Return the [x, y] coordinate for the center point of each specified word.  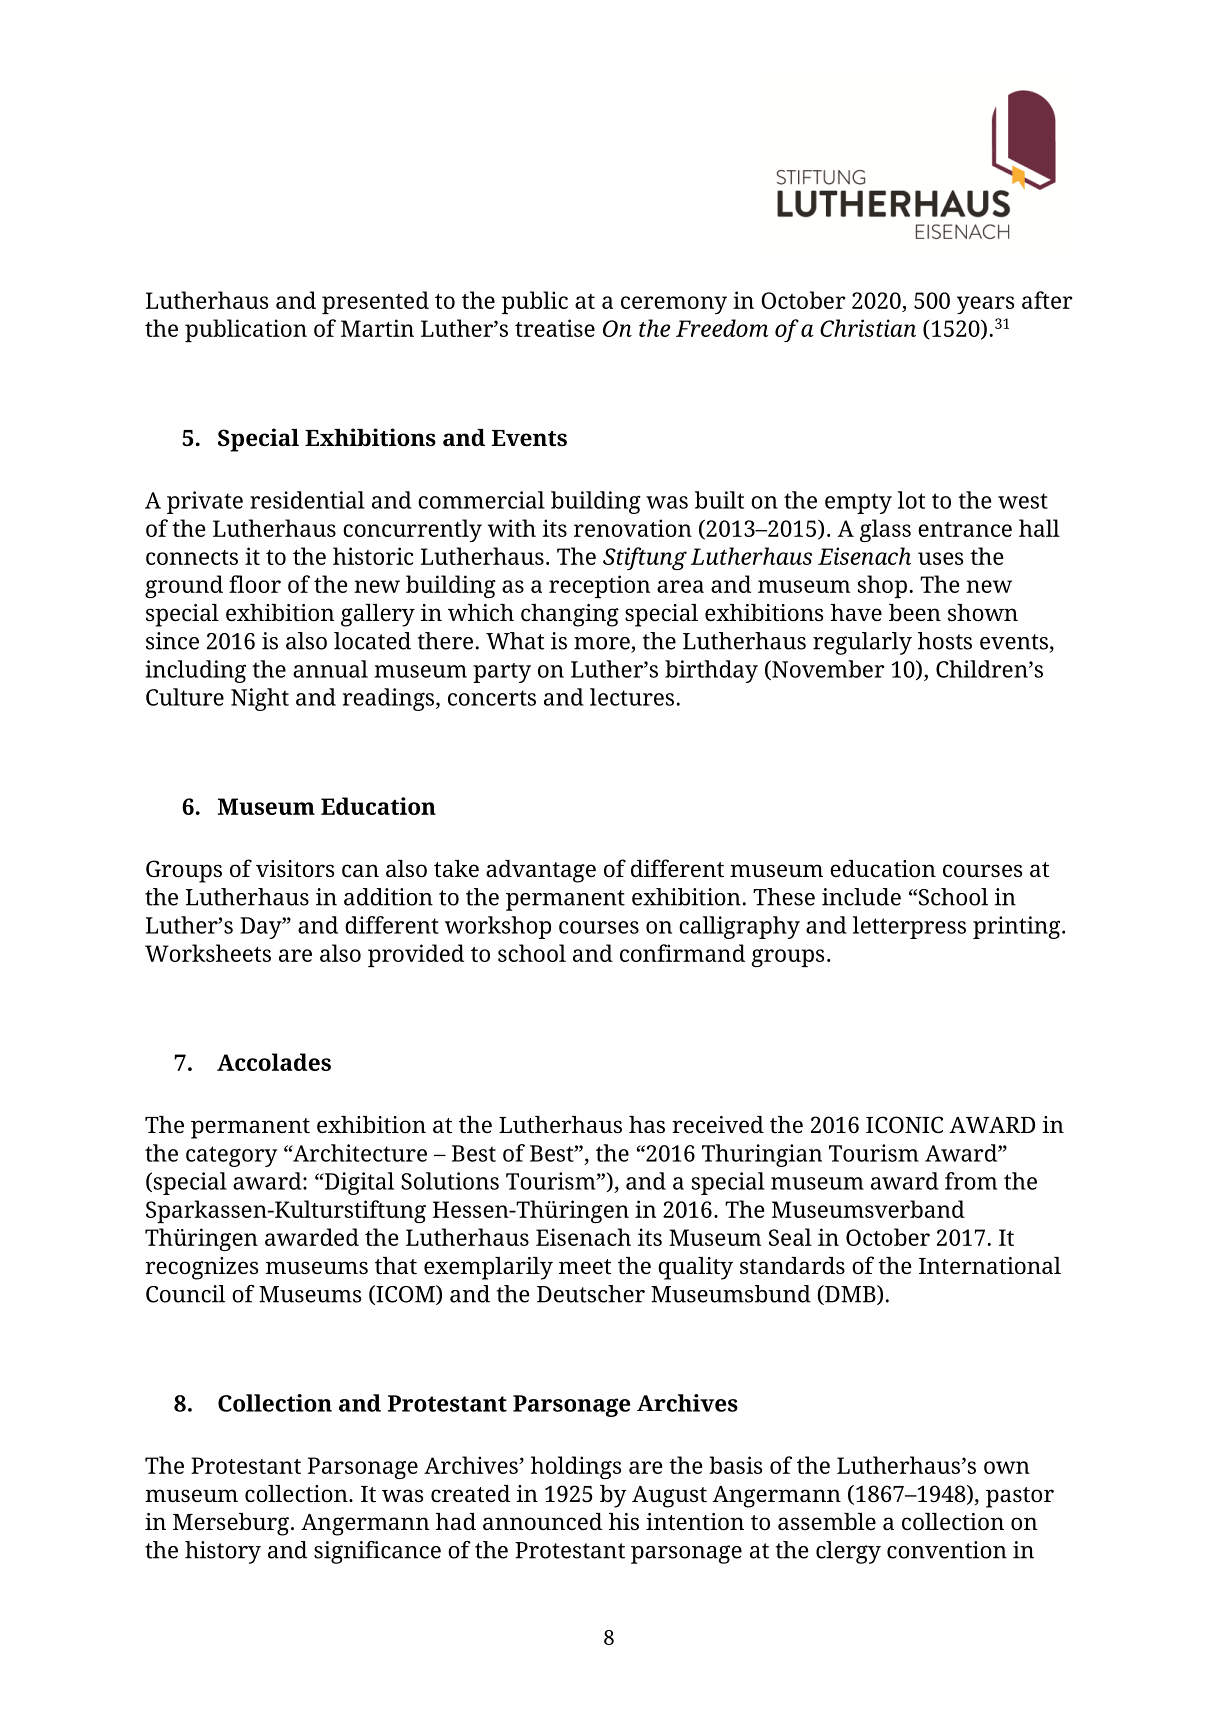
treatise [555, 328]
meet [585, 1267]
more [603, 644]
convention [947, 1550]
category [231, 1156]
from [971, 1181]
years [985, 305]
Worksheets [208, 953]
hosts [945, 641]
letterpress [909, 927]
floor [255, 584]
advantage [541, 871]
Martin [377, 328]
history [223, 1552]
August [669, 1497]
